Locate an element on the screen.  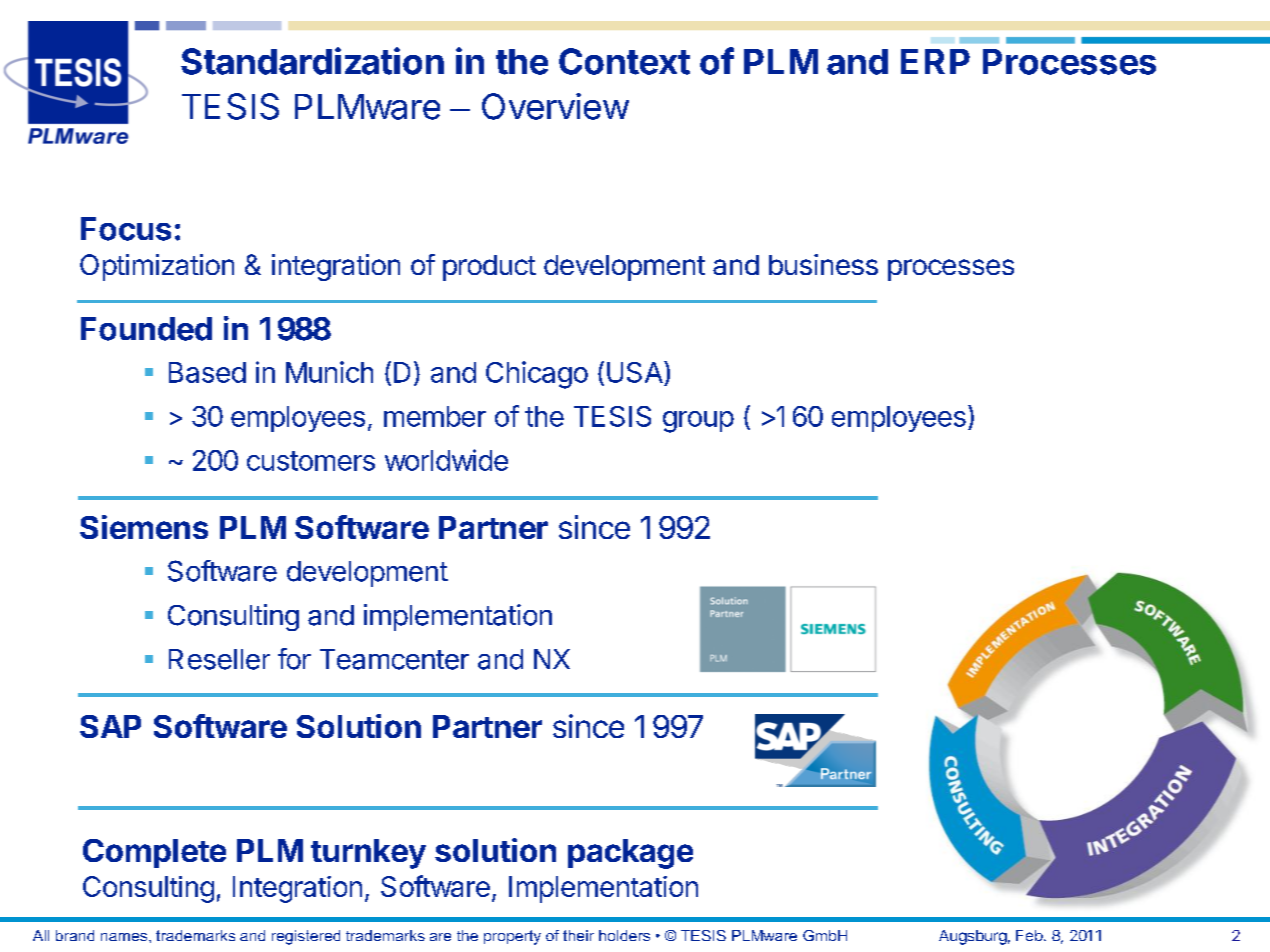
Feb is located at coordinates (1029, 935).
